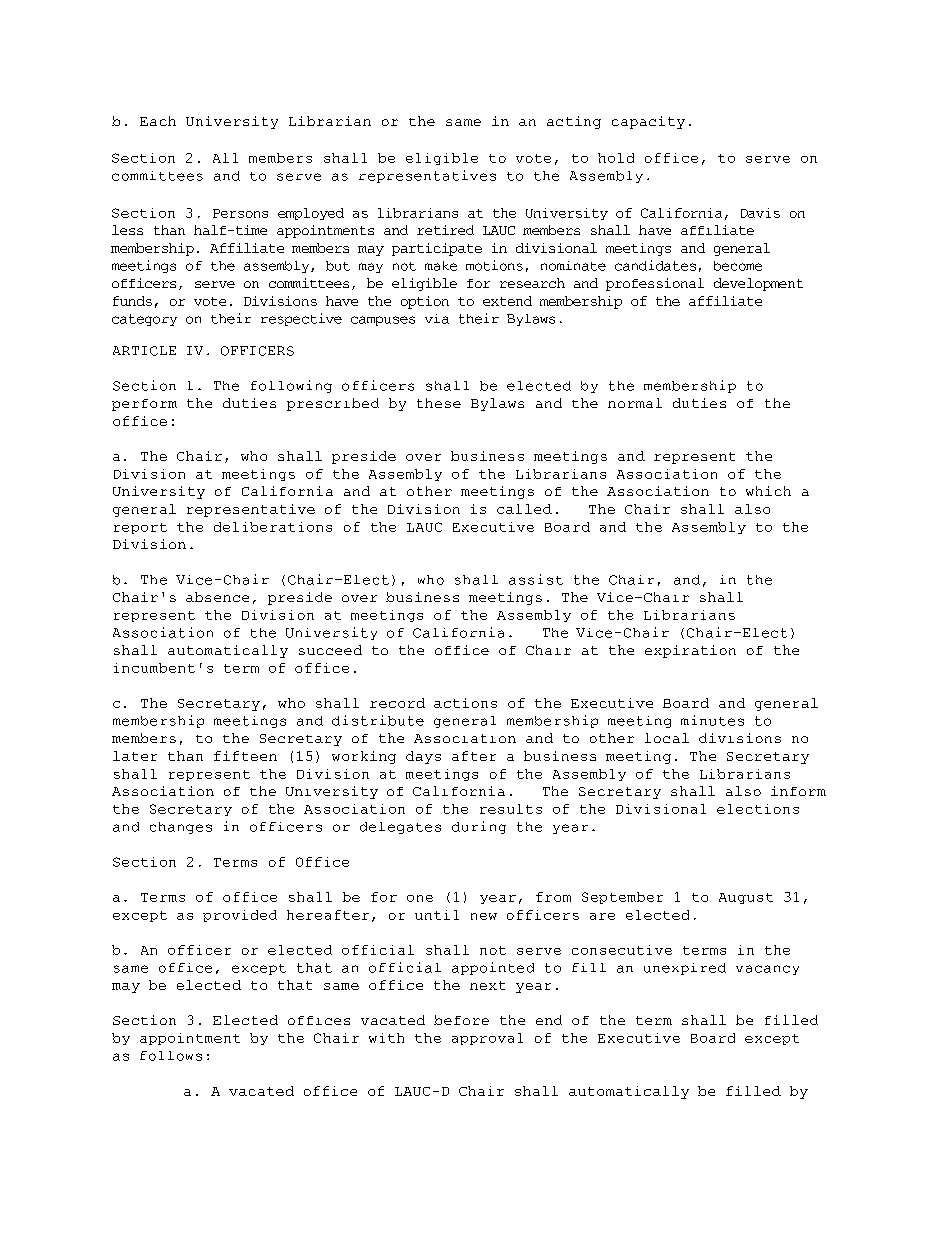 This screenshot has height=1233, width=952. Describe the element at coordinates (574, 122) in the screenshot. I see `acting` at that location.
